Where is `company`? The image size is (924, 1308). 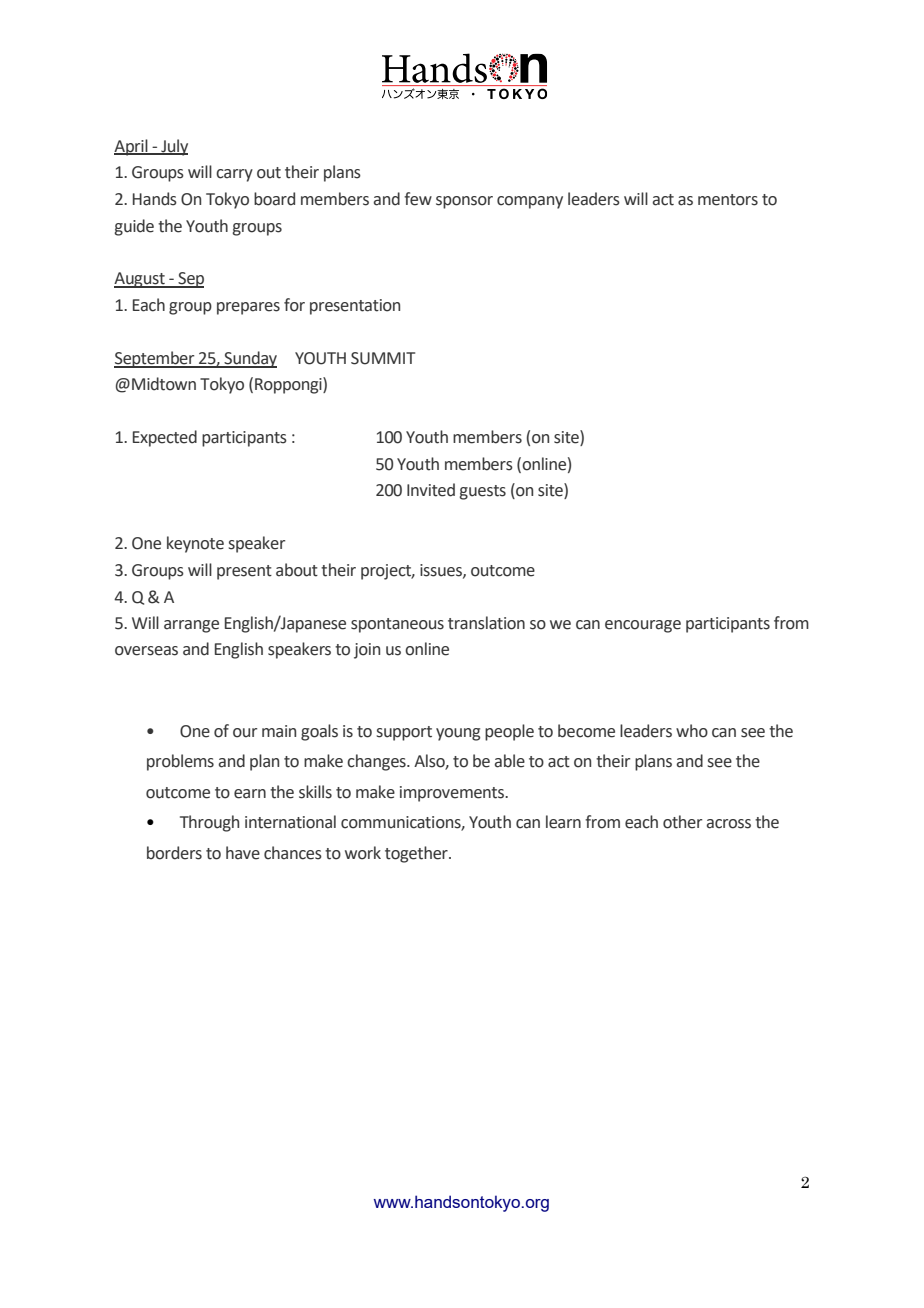 company is located at coordinates (530, 202).
